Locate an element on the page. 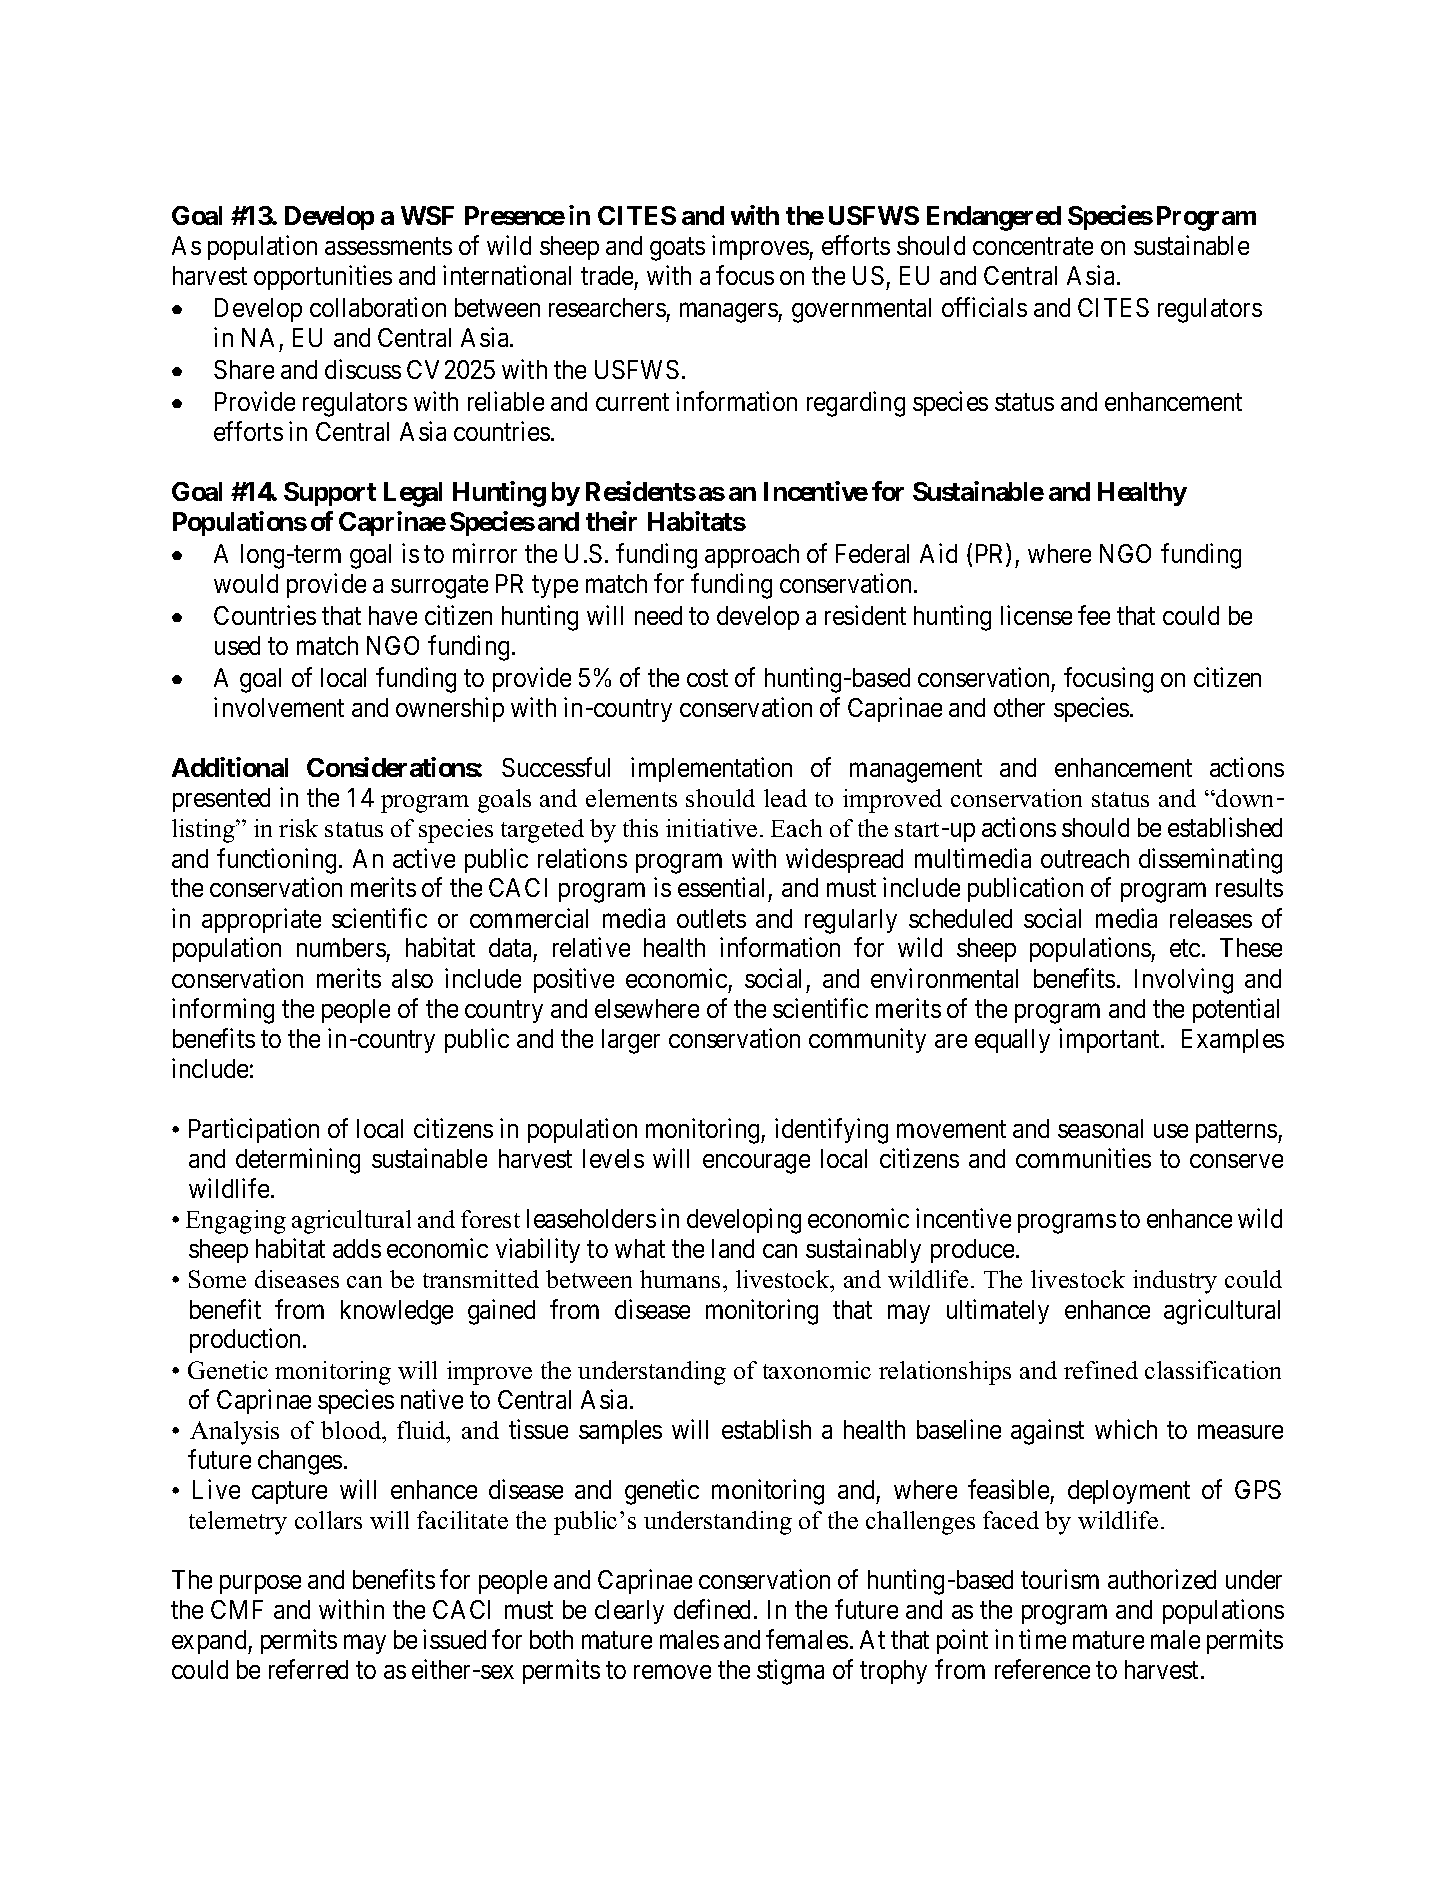  concentrate is located at coordinates (1033, 246).
